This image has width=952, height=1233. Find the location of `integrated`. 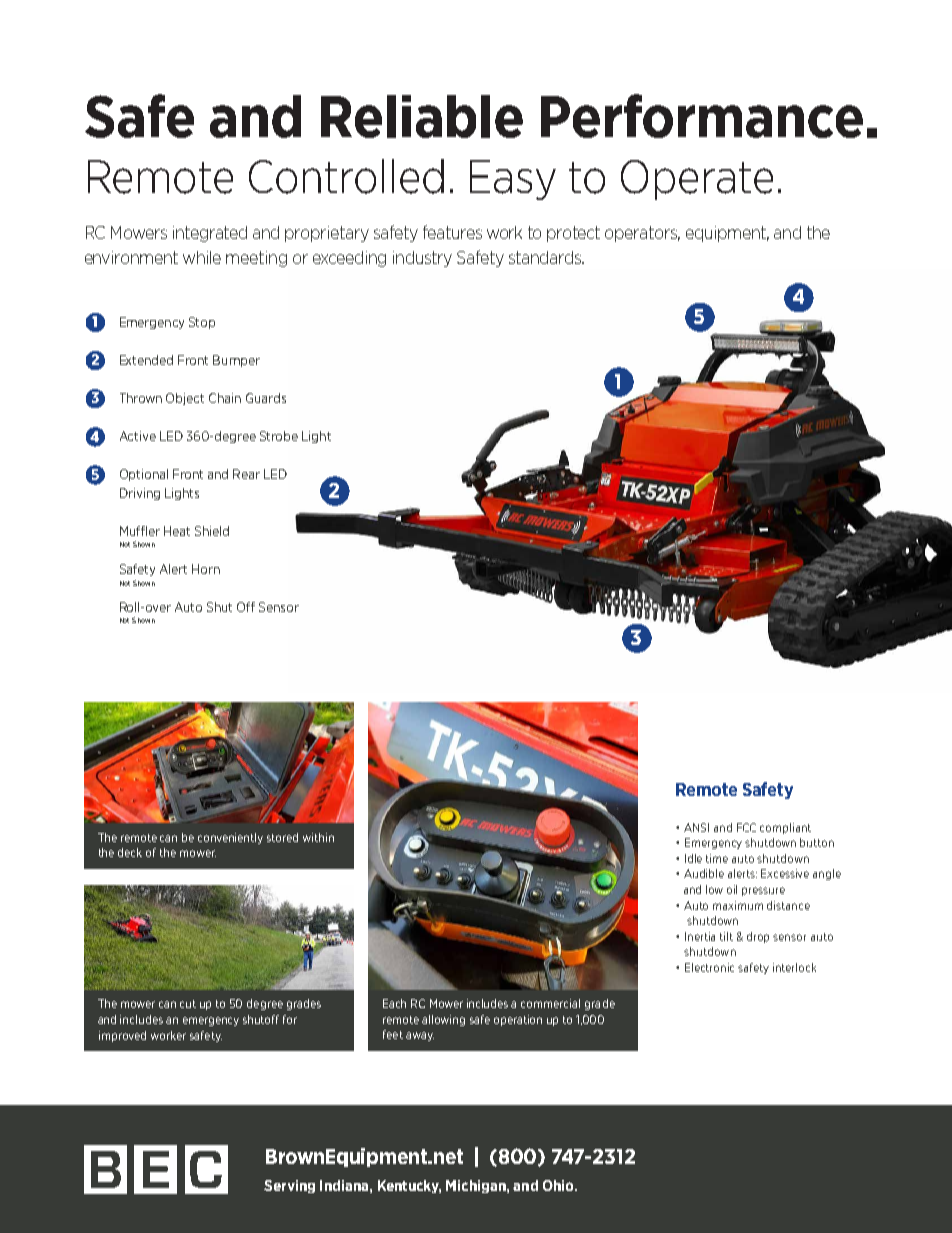

integrated is located at coordinates (210, 234).
